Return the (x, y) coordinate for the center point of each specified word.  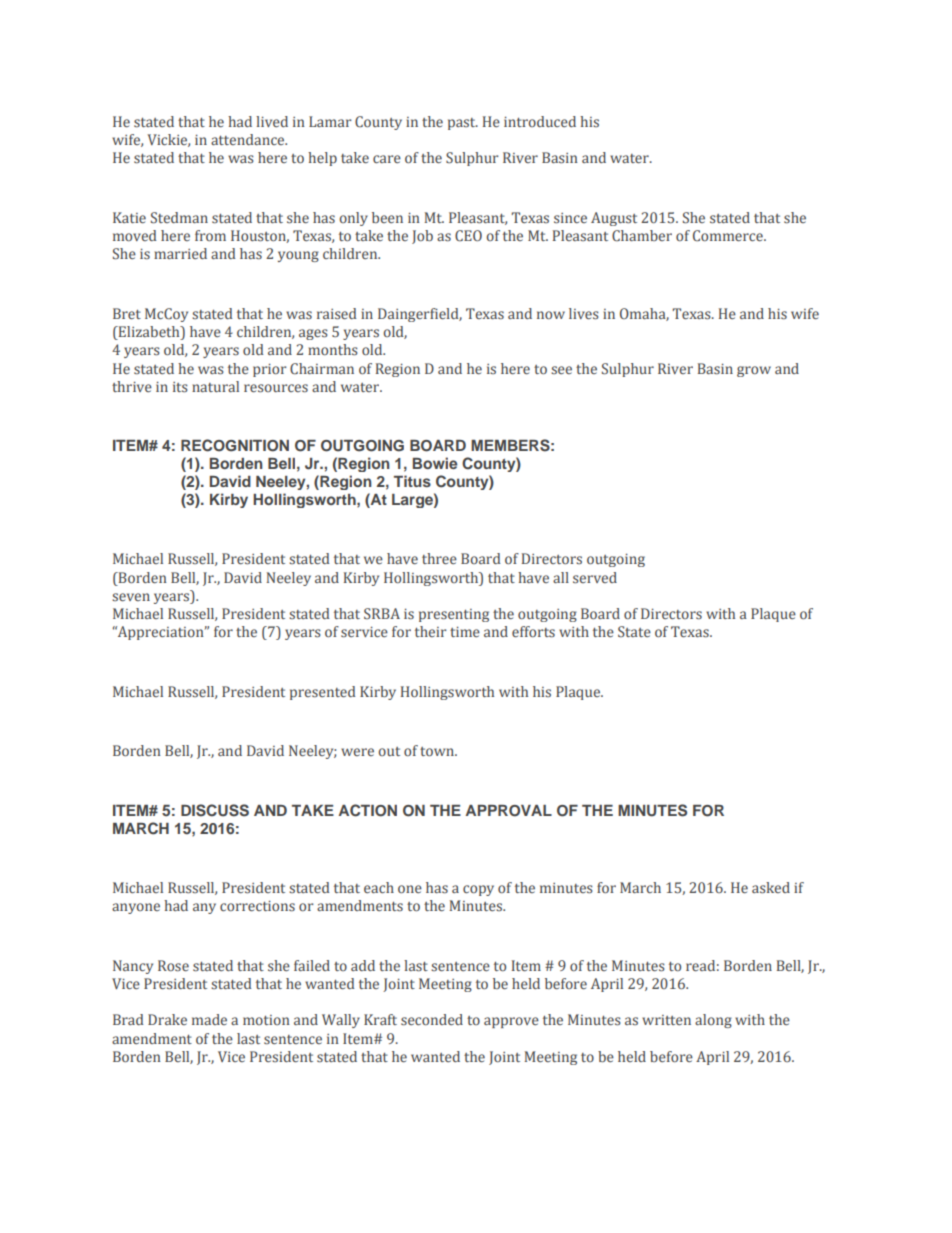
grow (754, 371)
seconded (432, 1019)
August (614, 219)
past (463, 124)
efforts (533, 631)
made (209, 1019)
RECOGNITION (235, 445)
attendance (249, 139)
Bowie (435, 463)
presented (323, 693)
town (438, 751)
